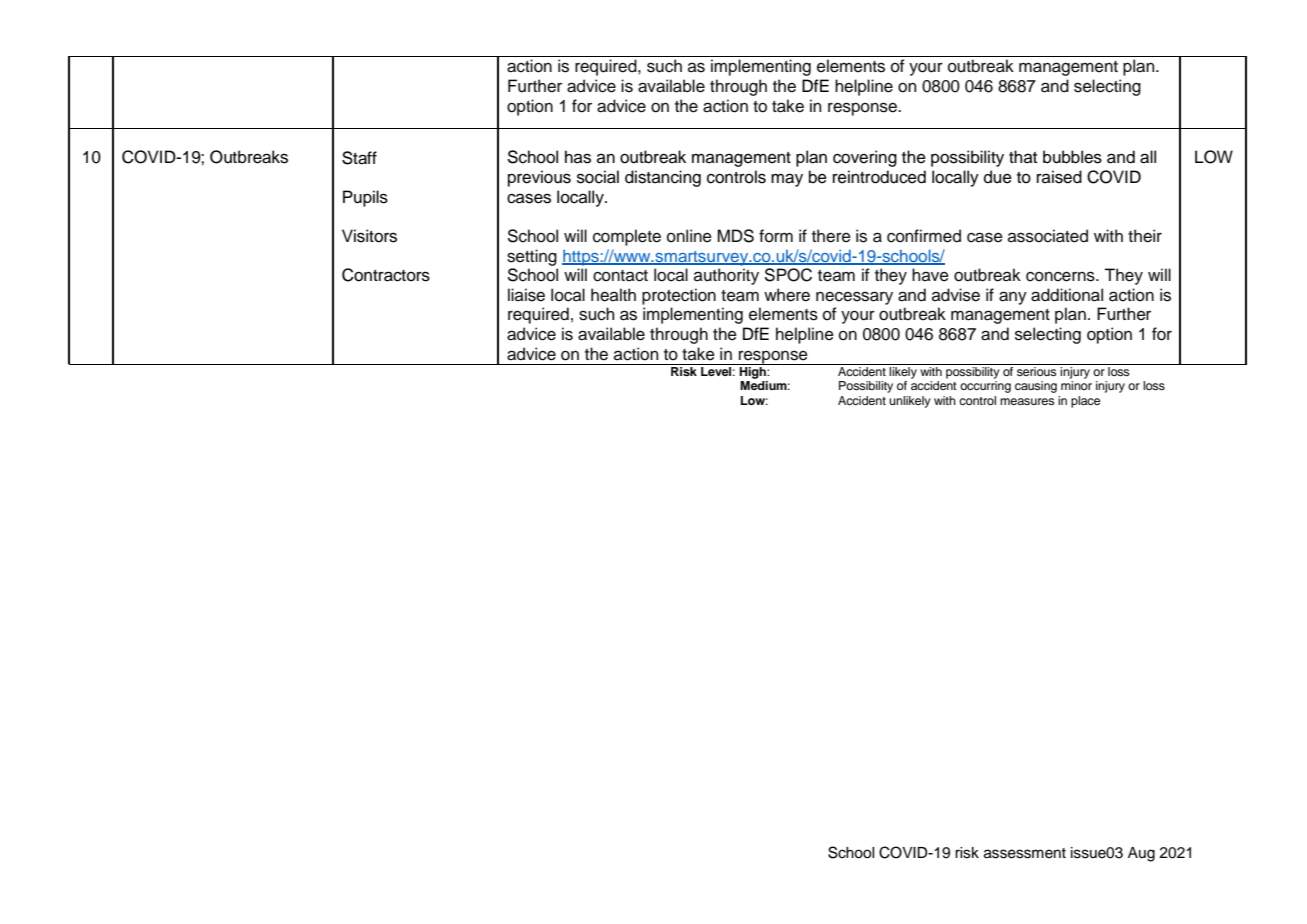 This screenshot has height=924, width=1307. I want to click on place, so click(1085, 402).
